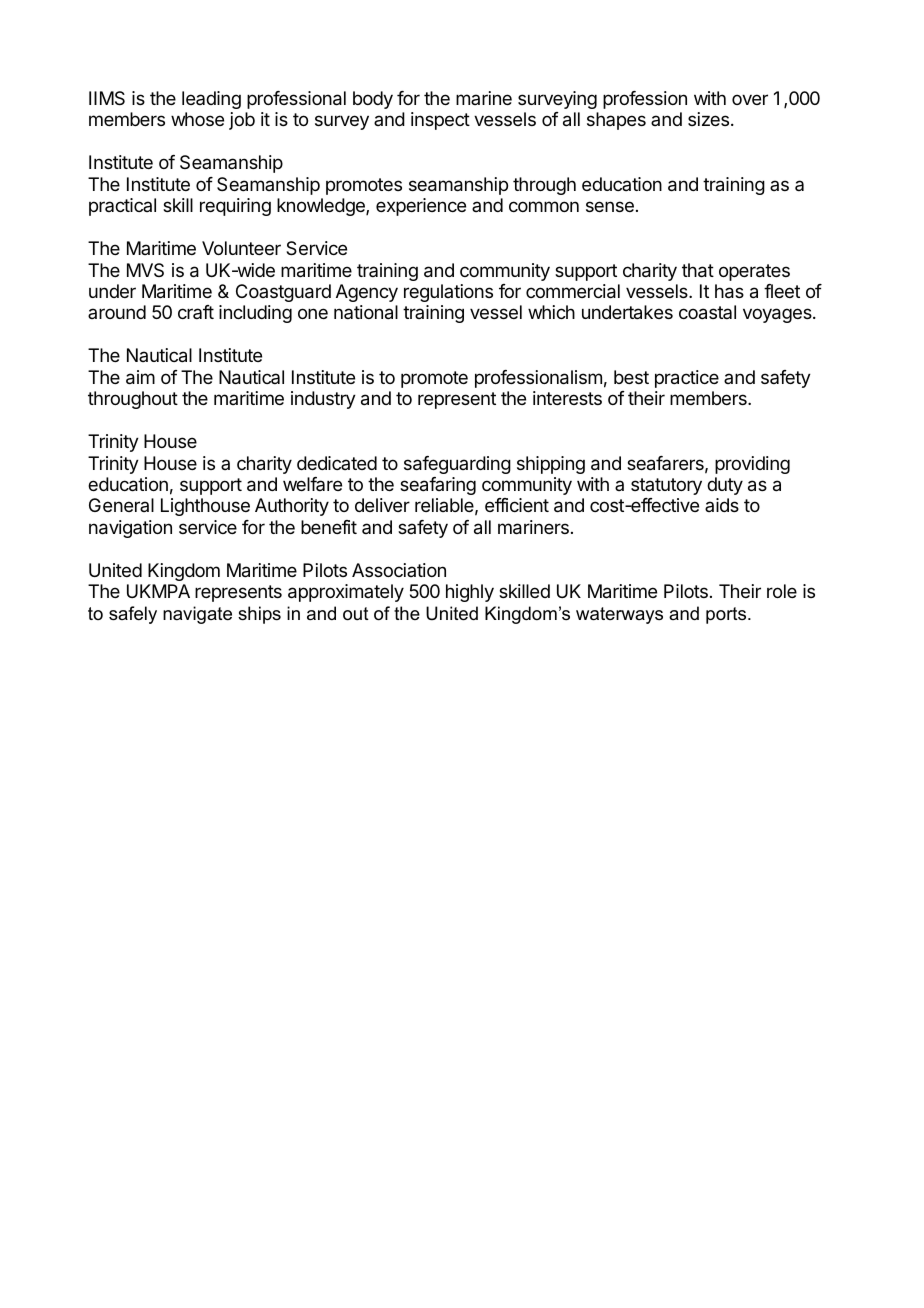 This page has height=1308, width=924. I want to click on national, so click(366, 312).
